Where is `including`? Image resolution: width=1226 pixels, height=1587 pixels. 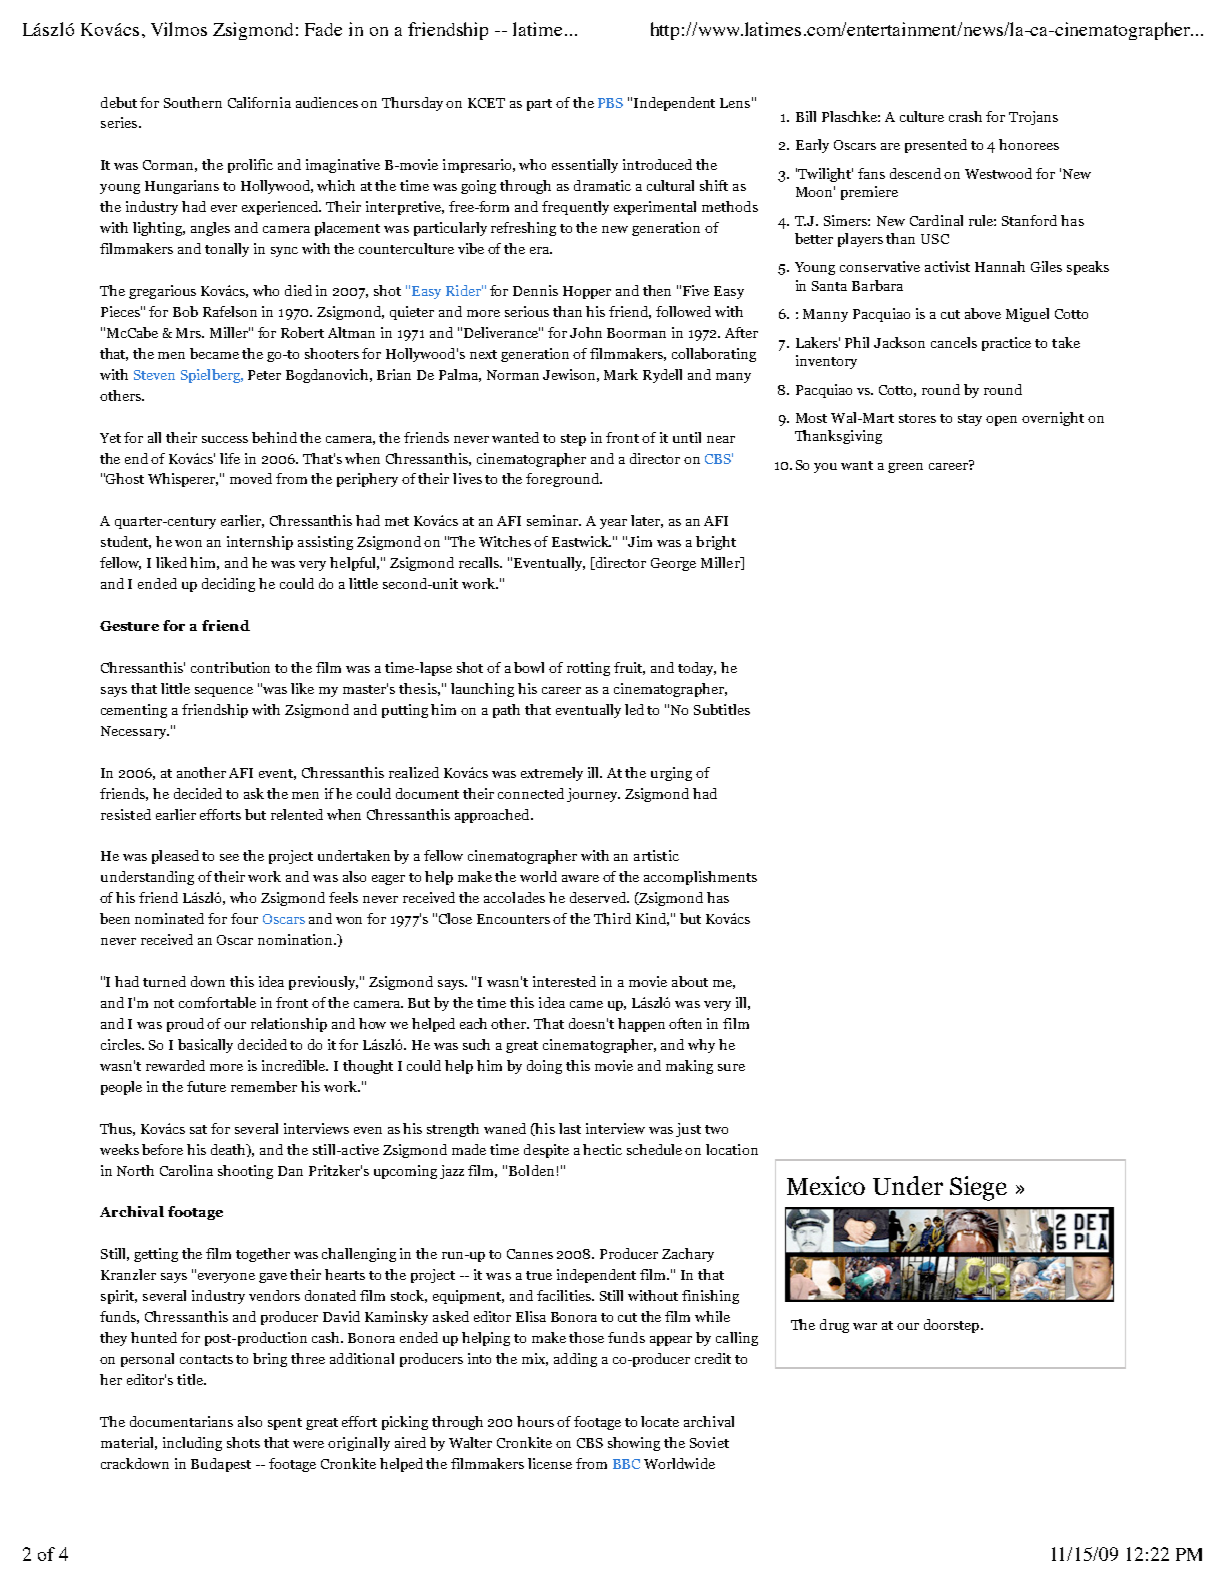
including is located at coordinates (192, 1444).
